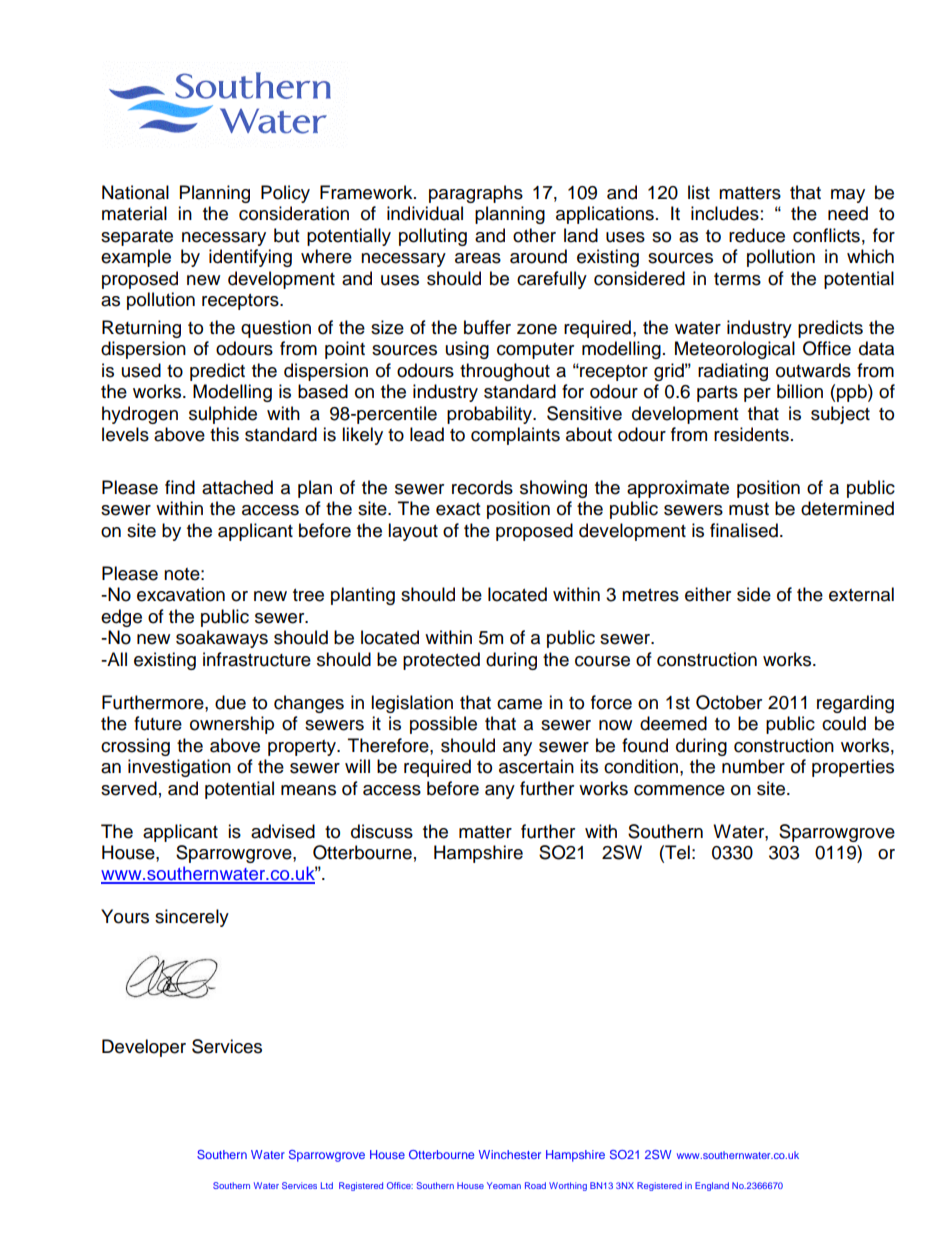 Image resolution: width=952 pixels, height=1233 pixels. What do you see at coordinates (534, 235) in the document?
I see `other` at bounding box center [534, 235].
